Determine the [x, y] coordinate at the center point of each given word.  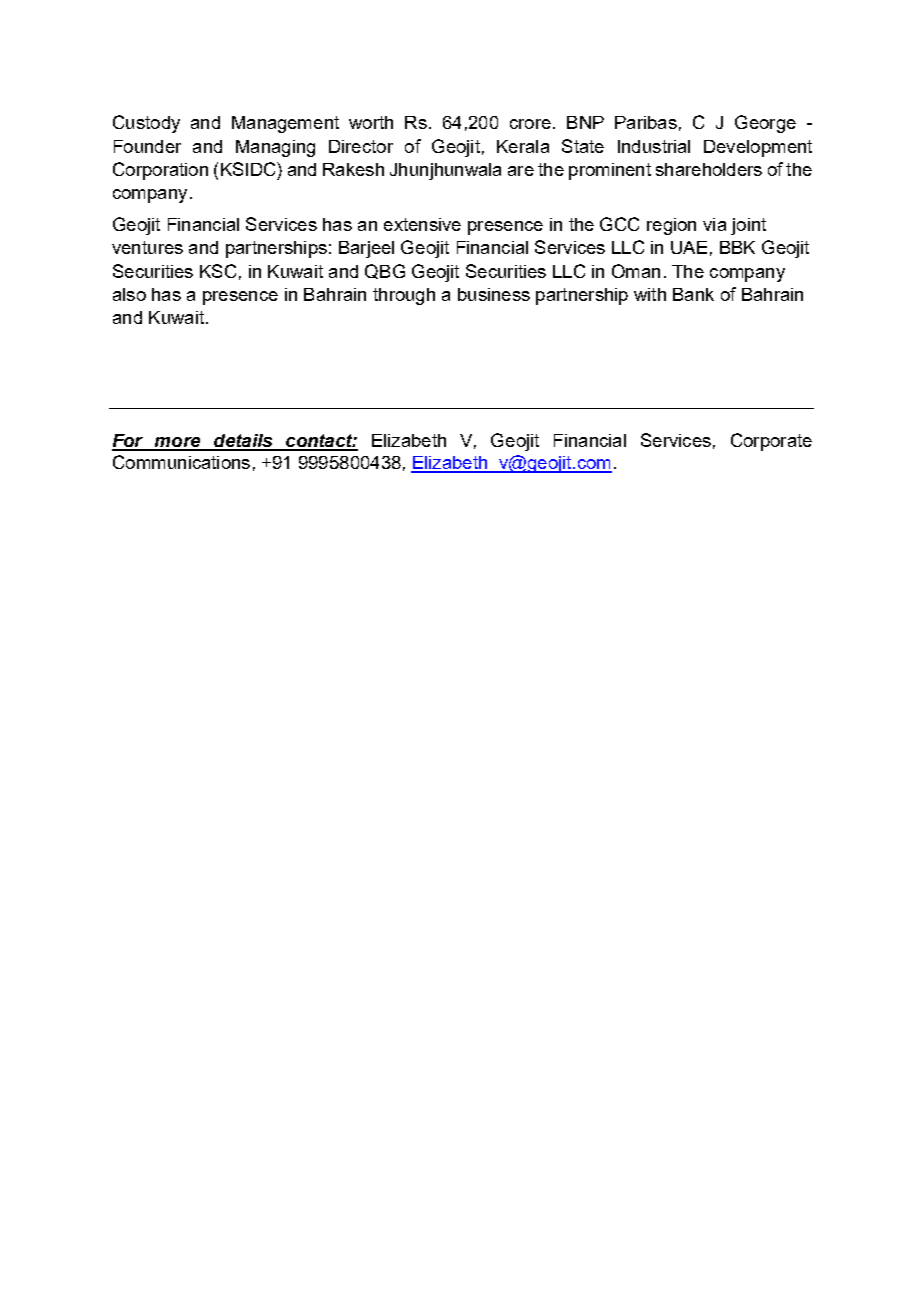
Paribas [646, 122]
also [129, 294]
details [243, 442]
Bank [693, 294]
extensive [422, 224]
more [178, 443]
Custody [146, 124]
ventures [147, 247]
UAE [689, 247]
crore [530, 124]
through [404, 296]
